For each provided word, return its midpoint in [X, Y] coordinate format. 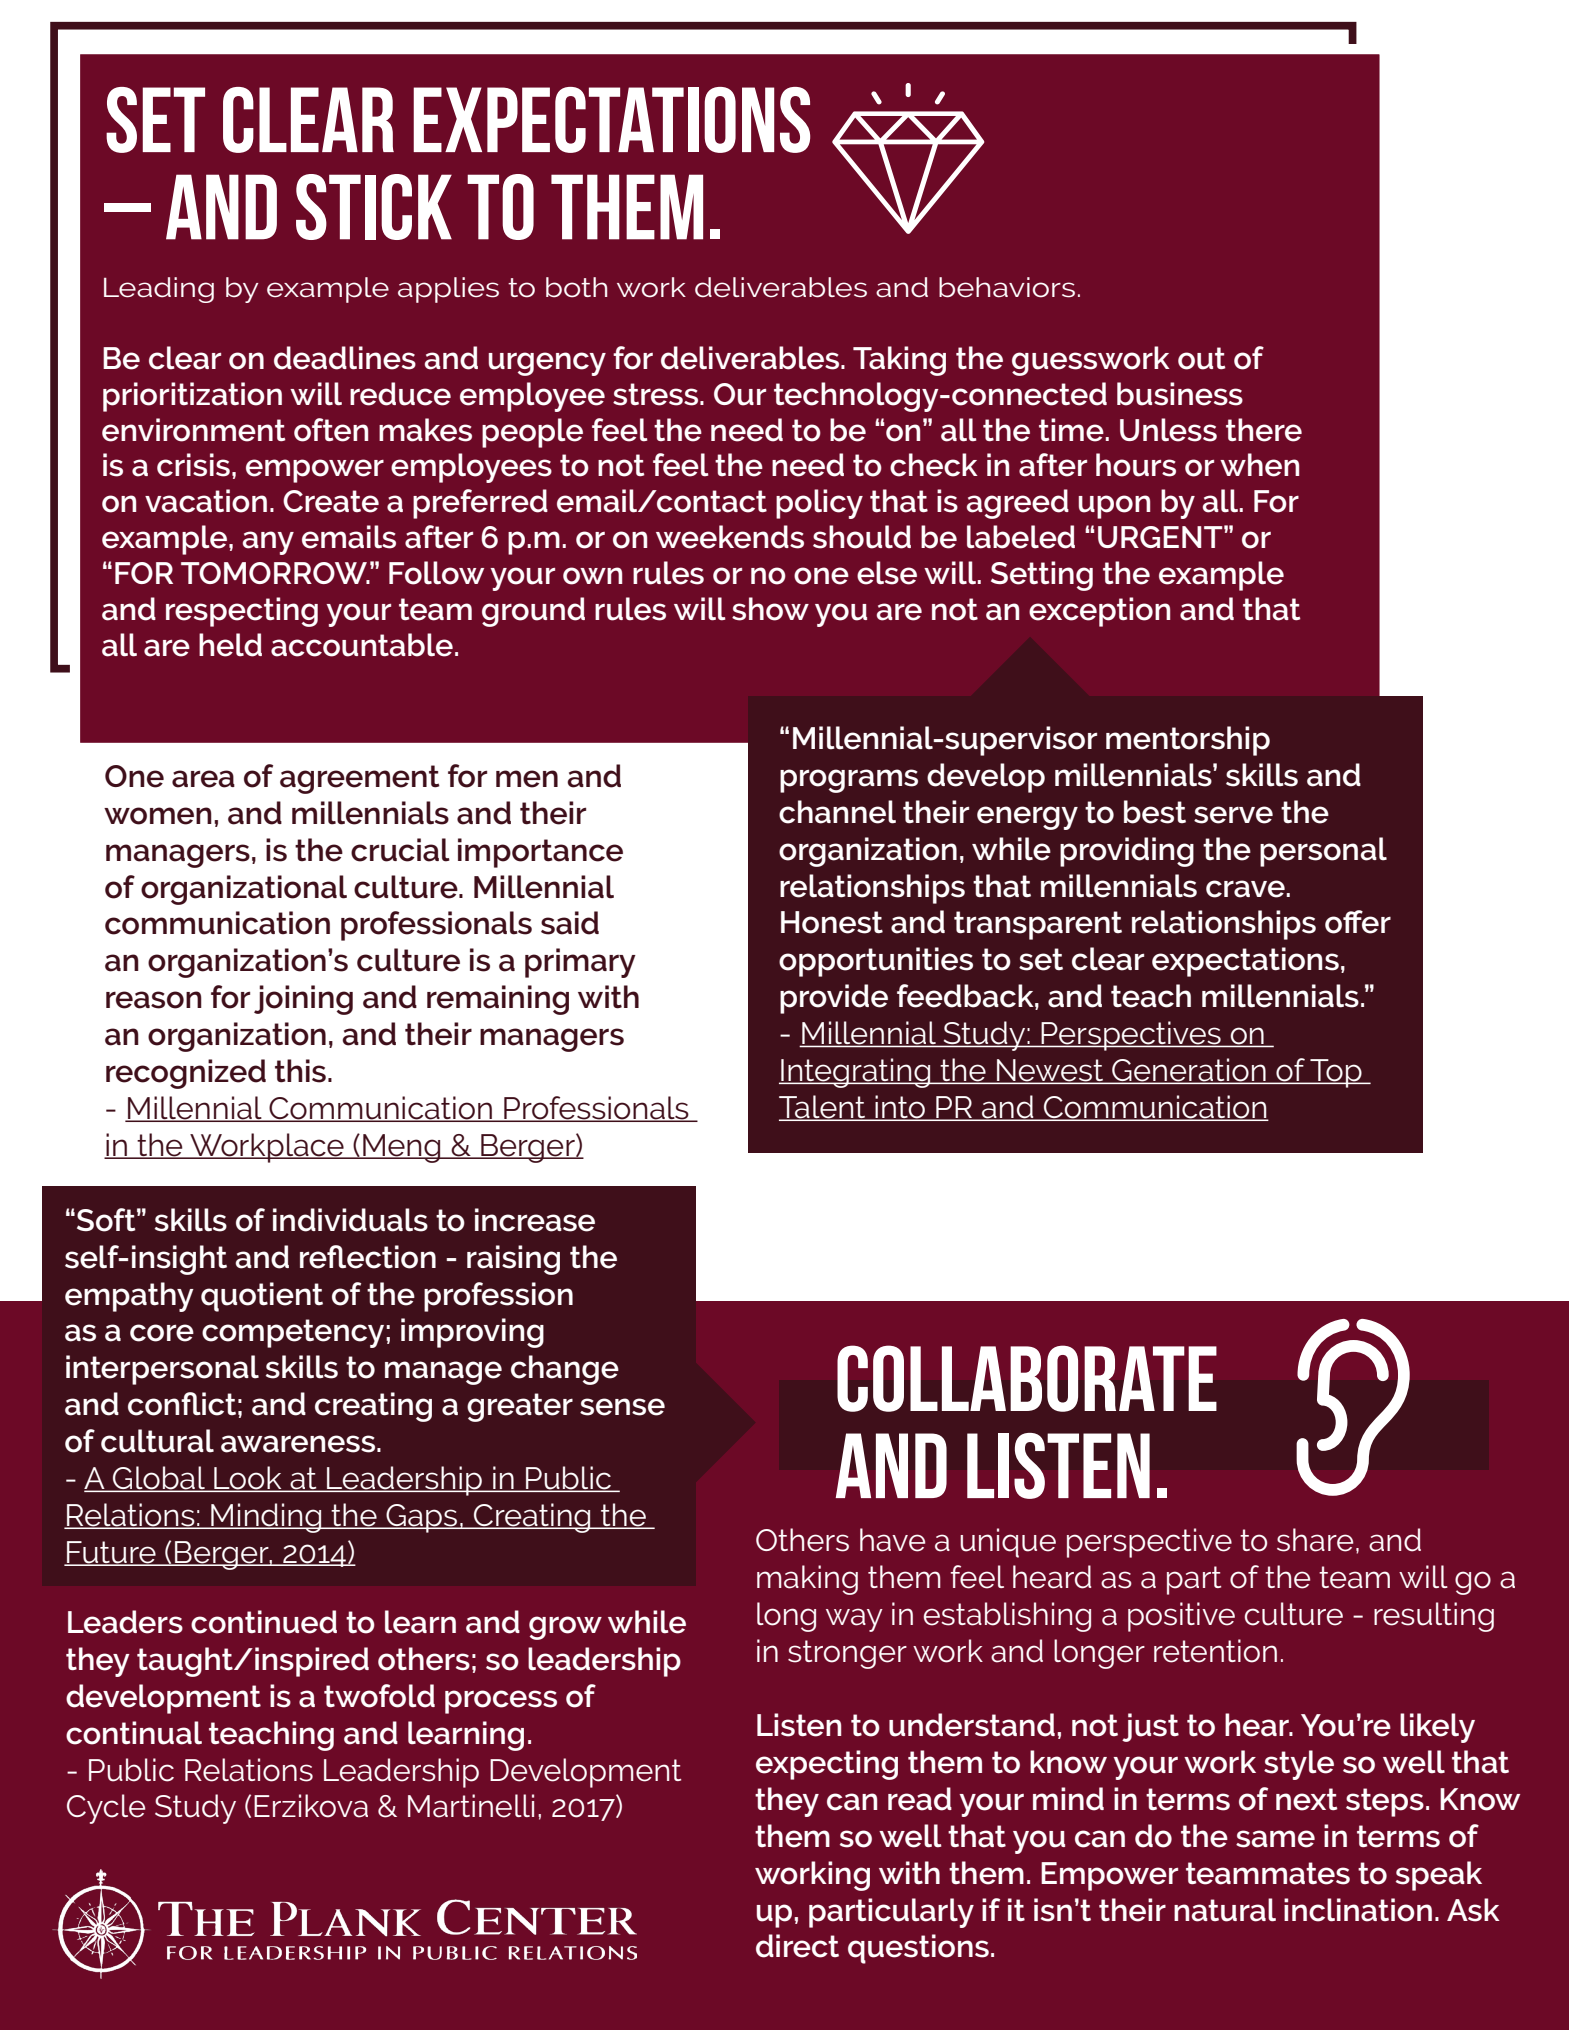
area [203, 779]
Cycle [106, 1809]
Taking [899, 361]
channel [837, 812]
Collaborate [1027, 1378]
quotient [262, 1297]
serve [1233, 815]
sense [622, 1407]
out [1202, 358]
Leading [159, 290]
